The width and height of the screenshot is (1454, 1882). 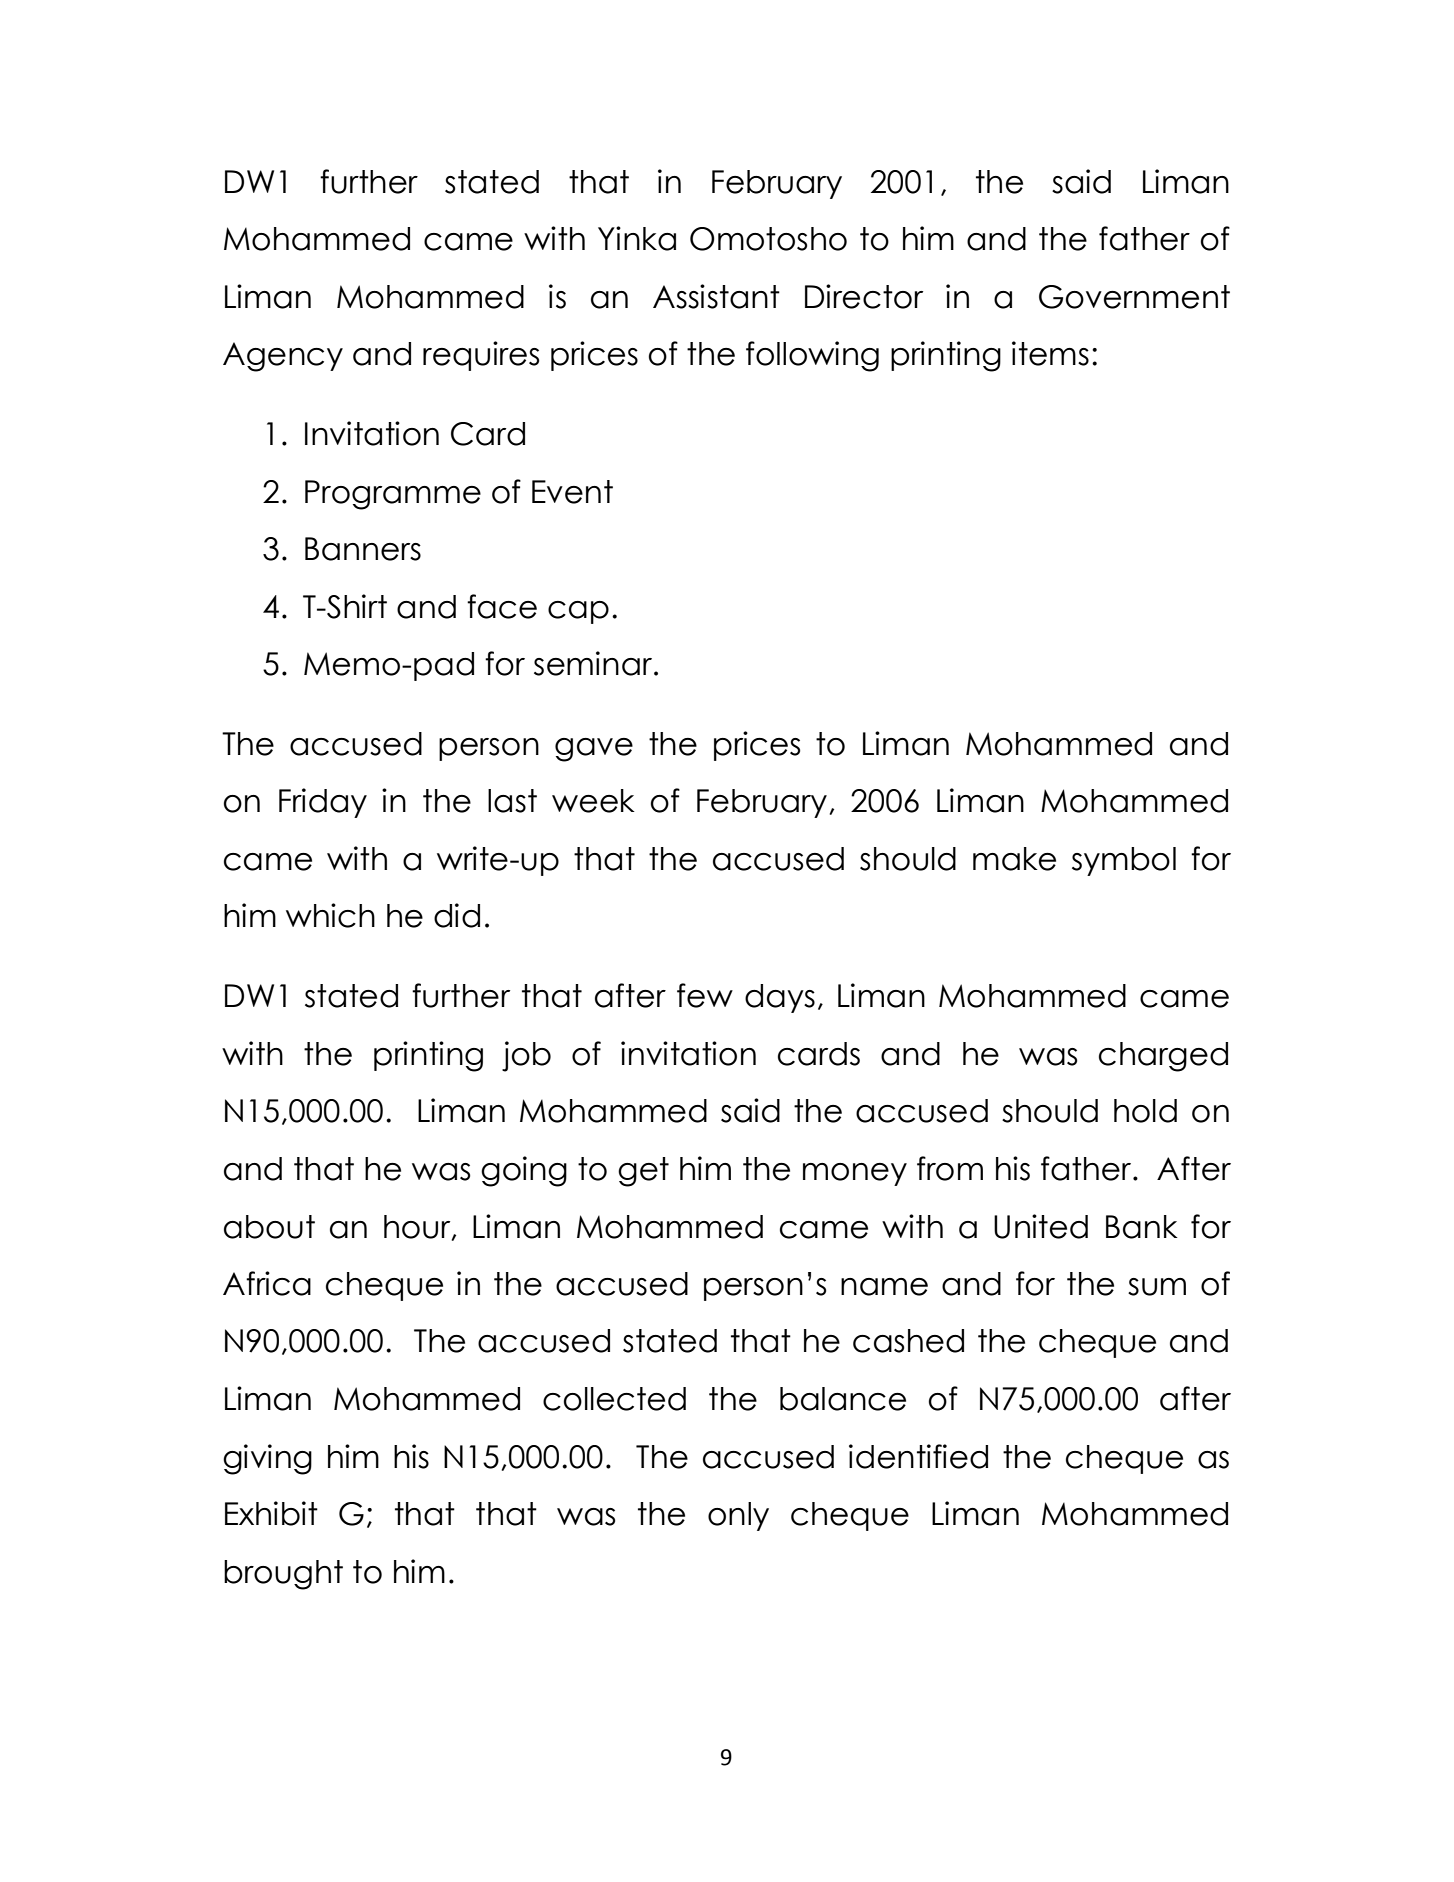 I want to click on items, so click(x=1050, y=353).
